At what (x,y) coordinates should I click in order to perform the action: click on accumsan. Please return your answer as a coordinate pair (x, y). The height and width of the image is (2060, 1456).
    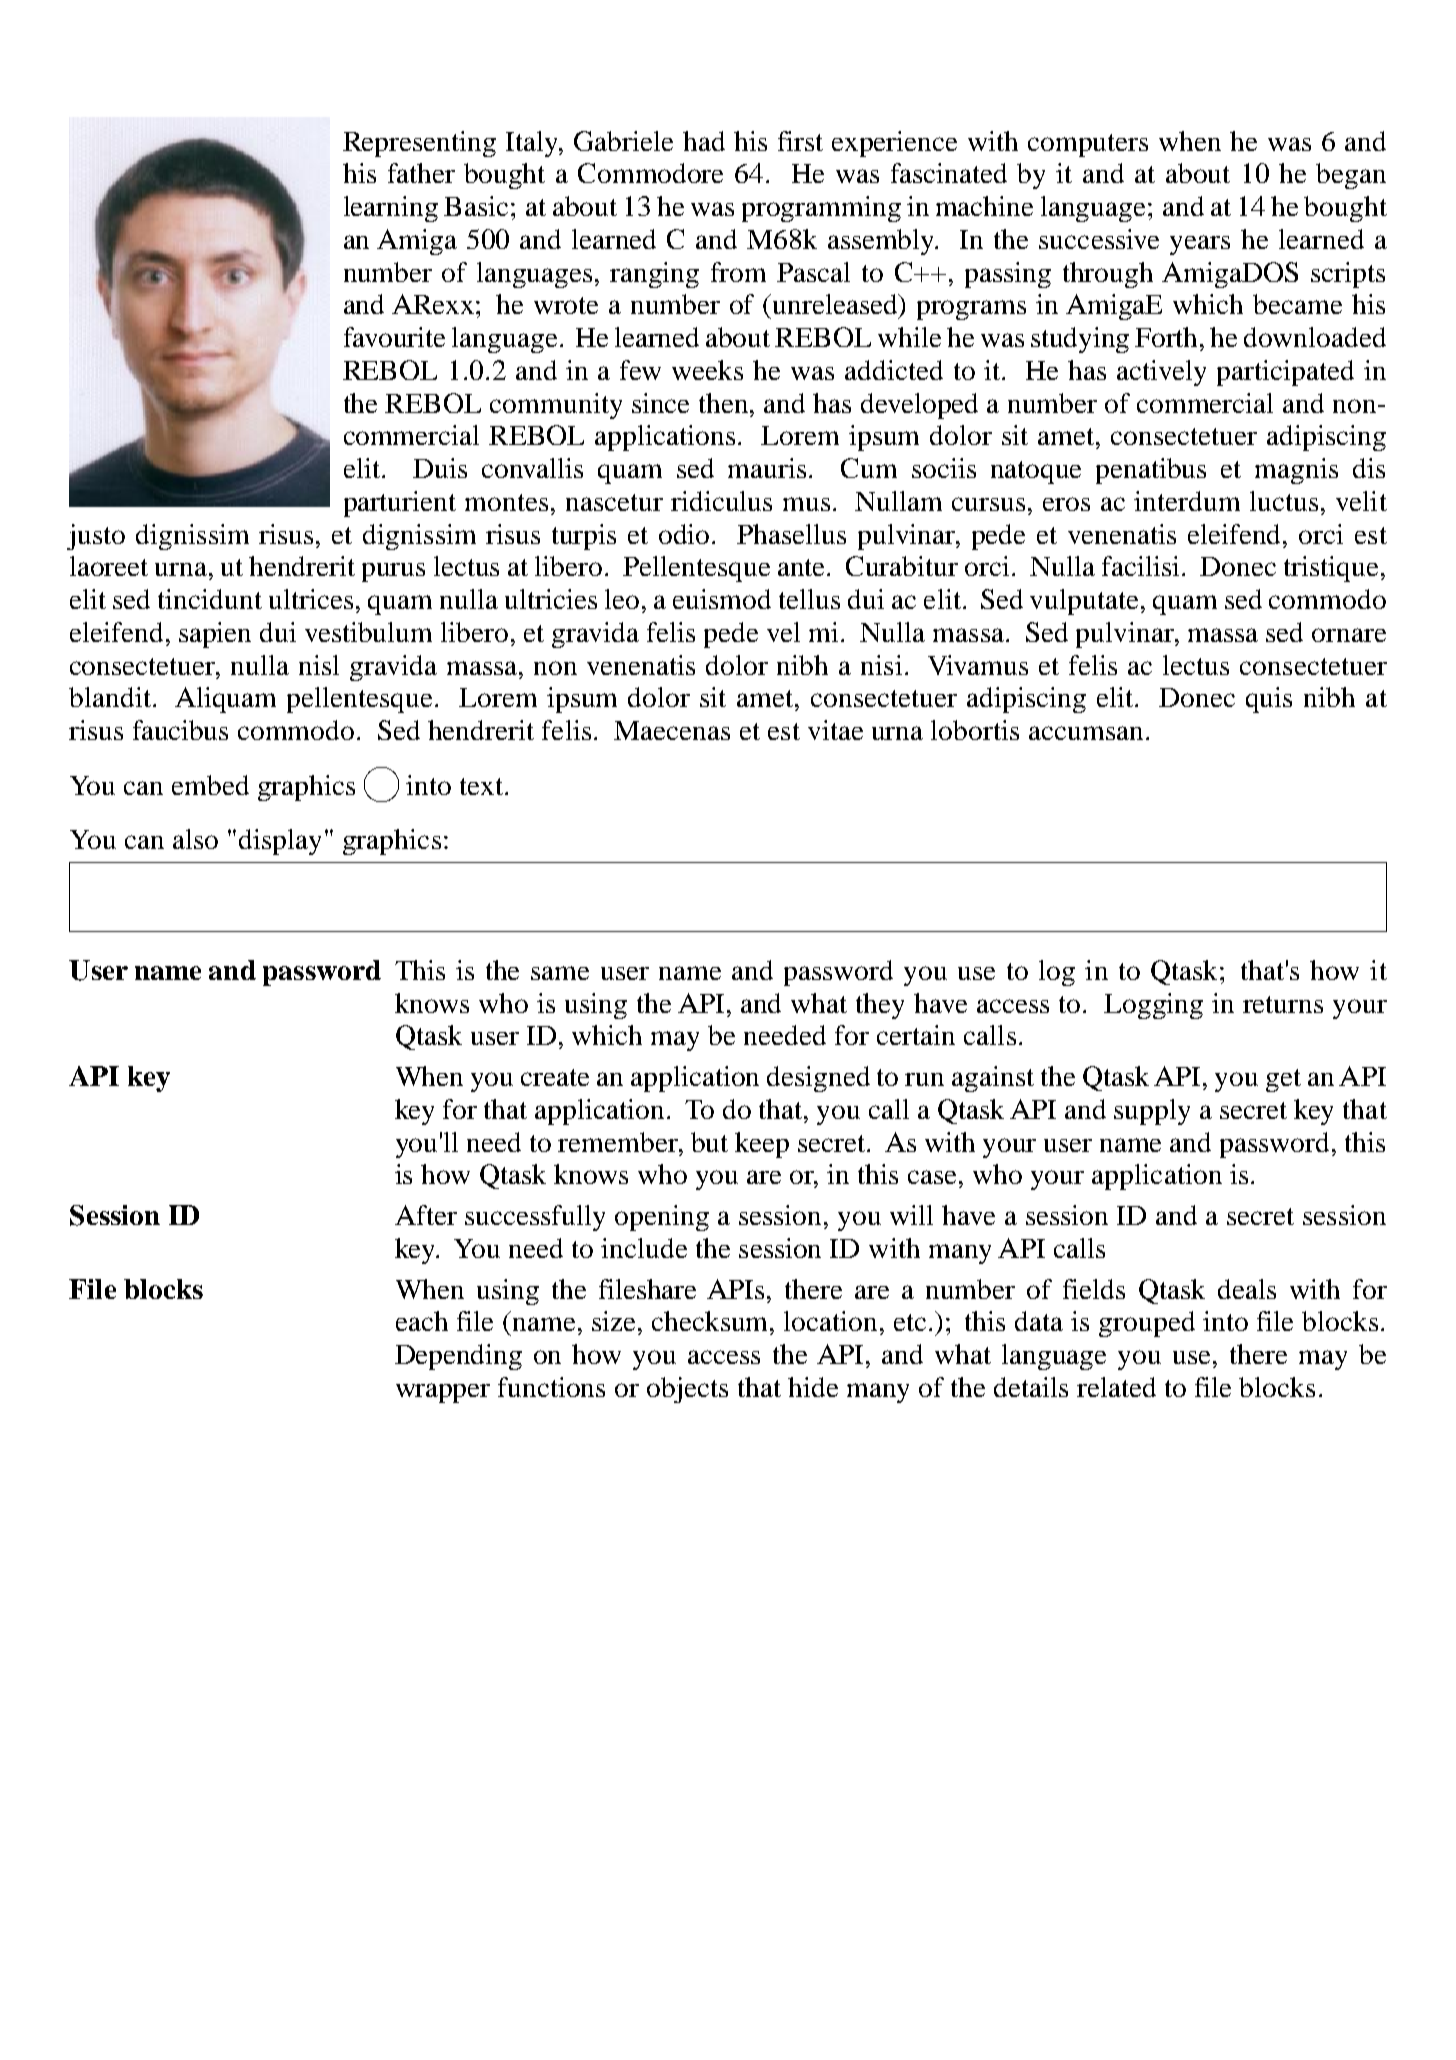
    Looking at the image, I should click on (1086, 733).
